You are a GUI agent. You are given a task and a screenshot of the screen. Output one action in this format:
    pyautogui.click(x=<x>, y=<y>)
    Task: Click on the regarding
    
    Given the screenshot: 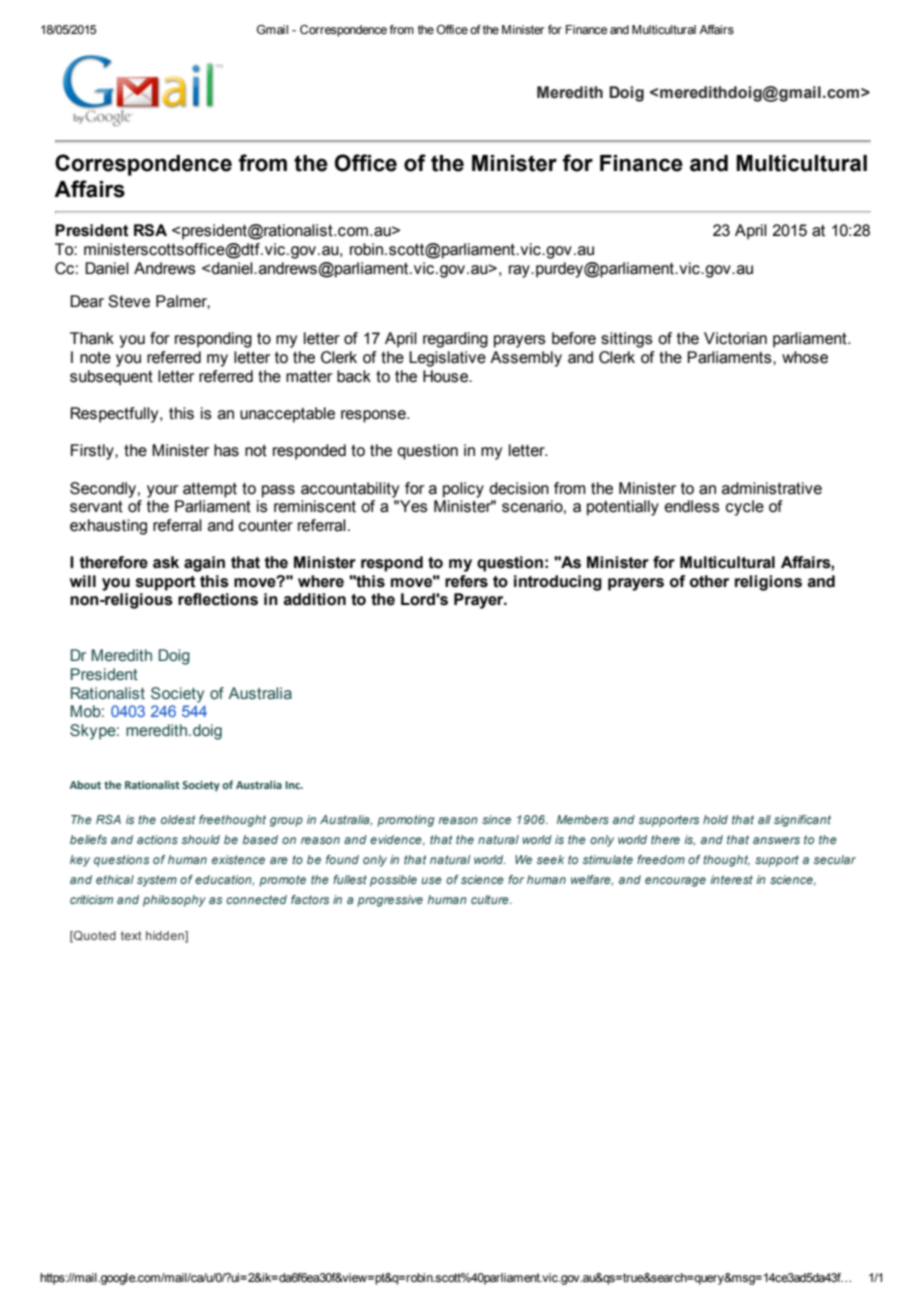 What is the action you would take?
    pyautogui.click(x=455, y=340)
